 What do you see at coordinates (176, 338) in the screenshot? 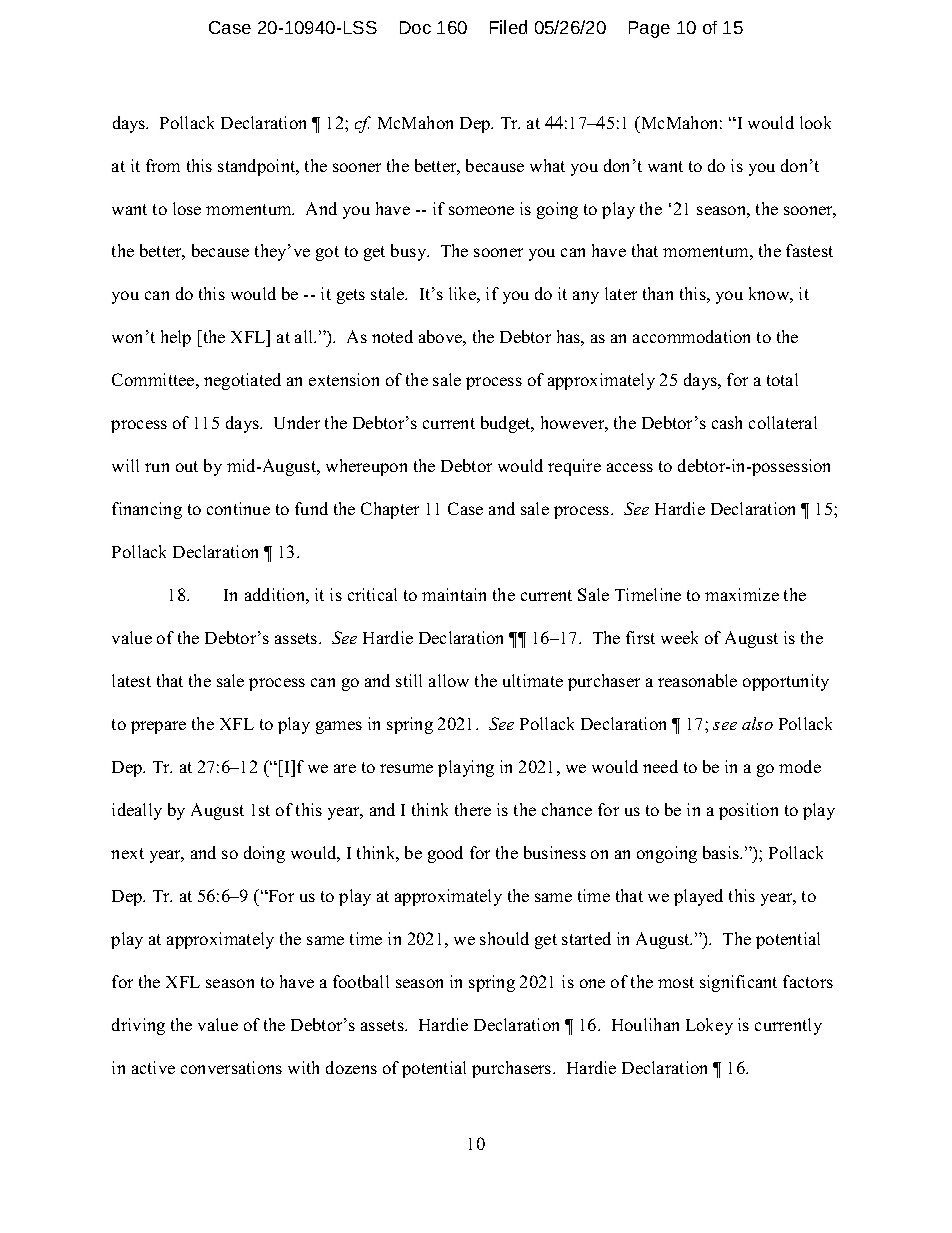
I see `help` at bounding box center [176, 338].
